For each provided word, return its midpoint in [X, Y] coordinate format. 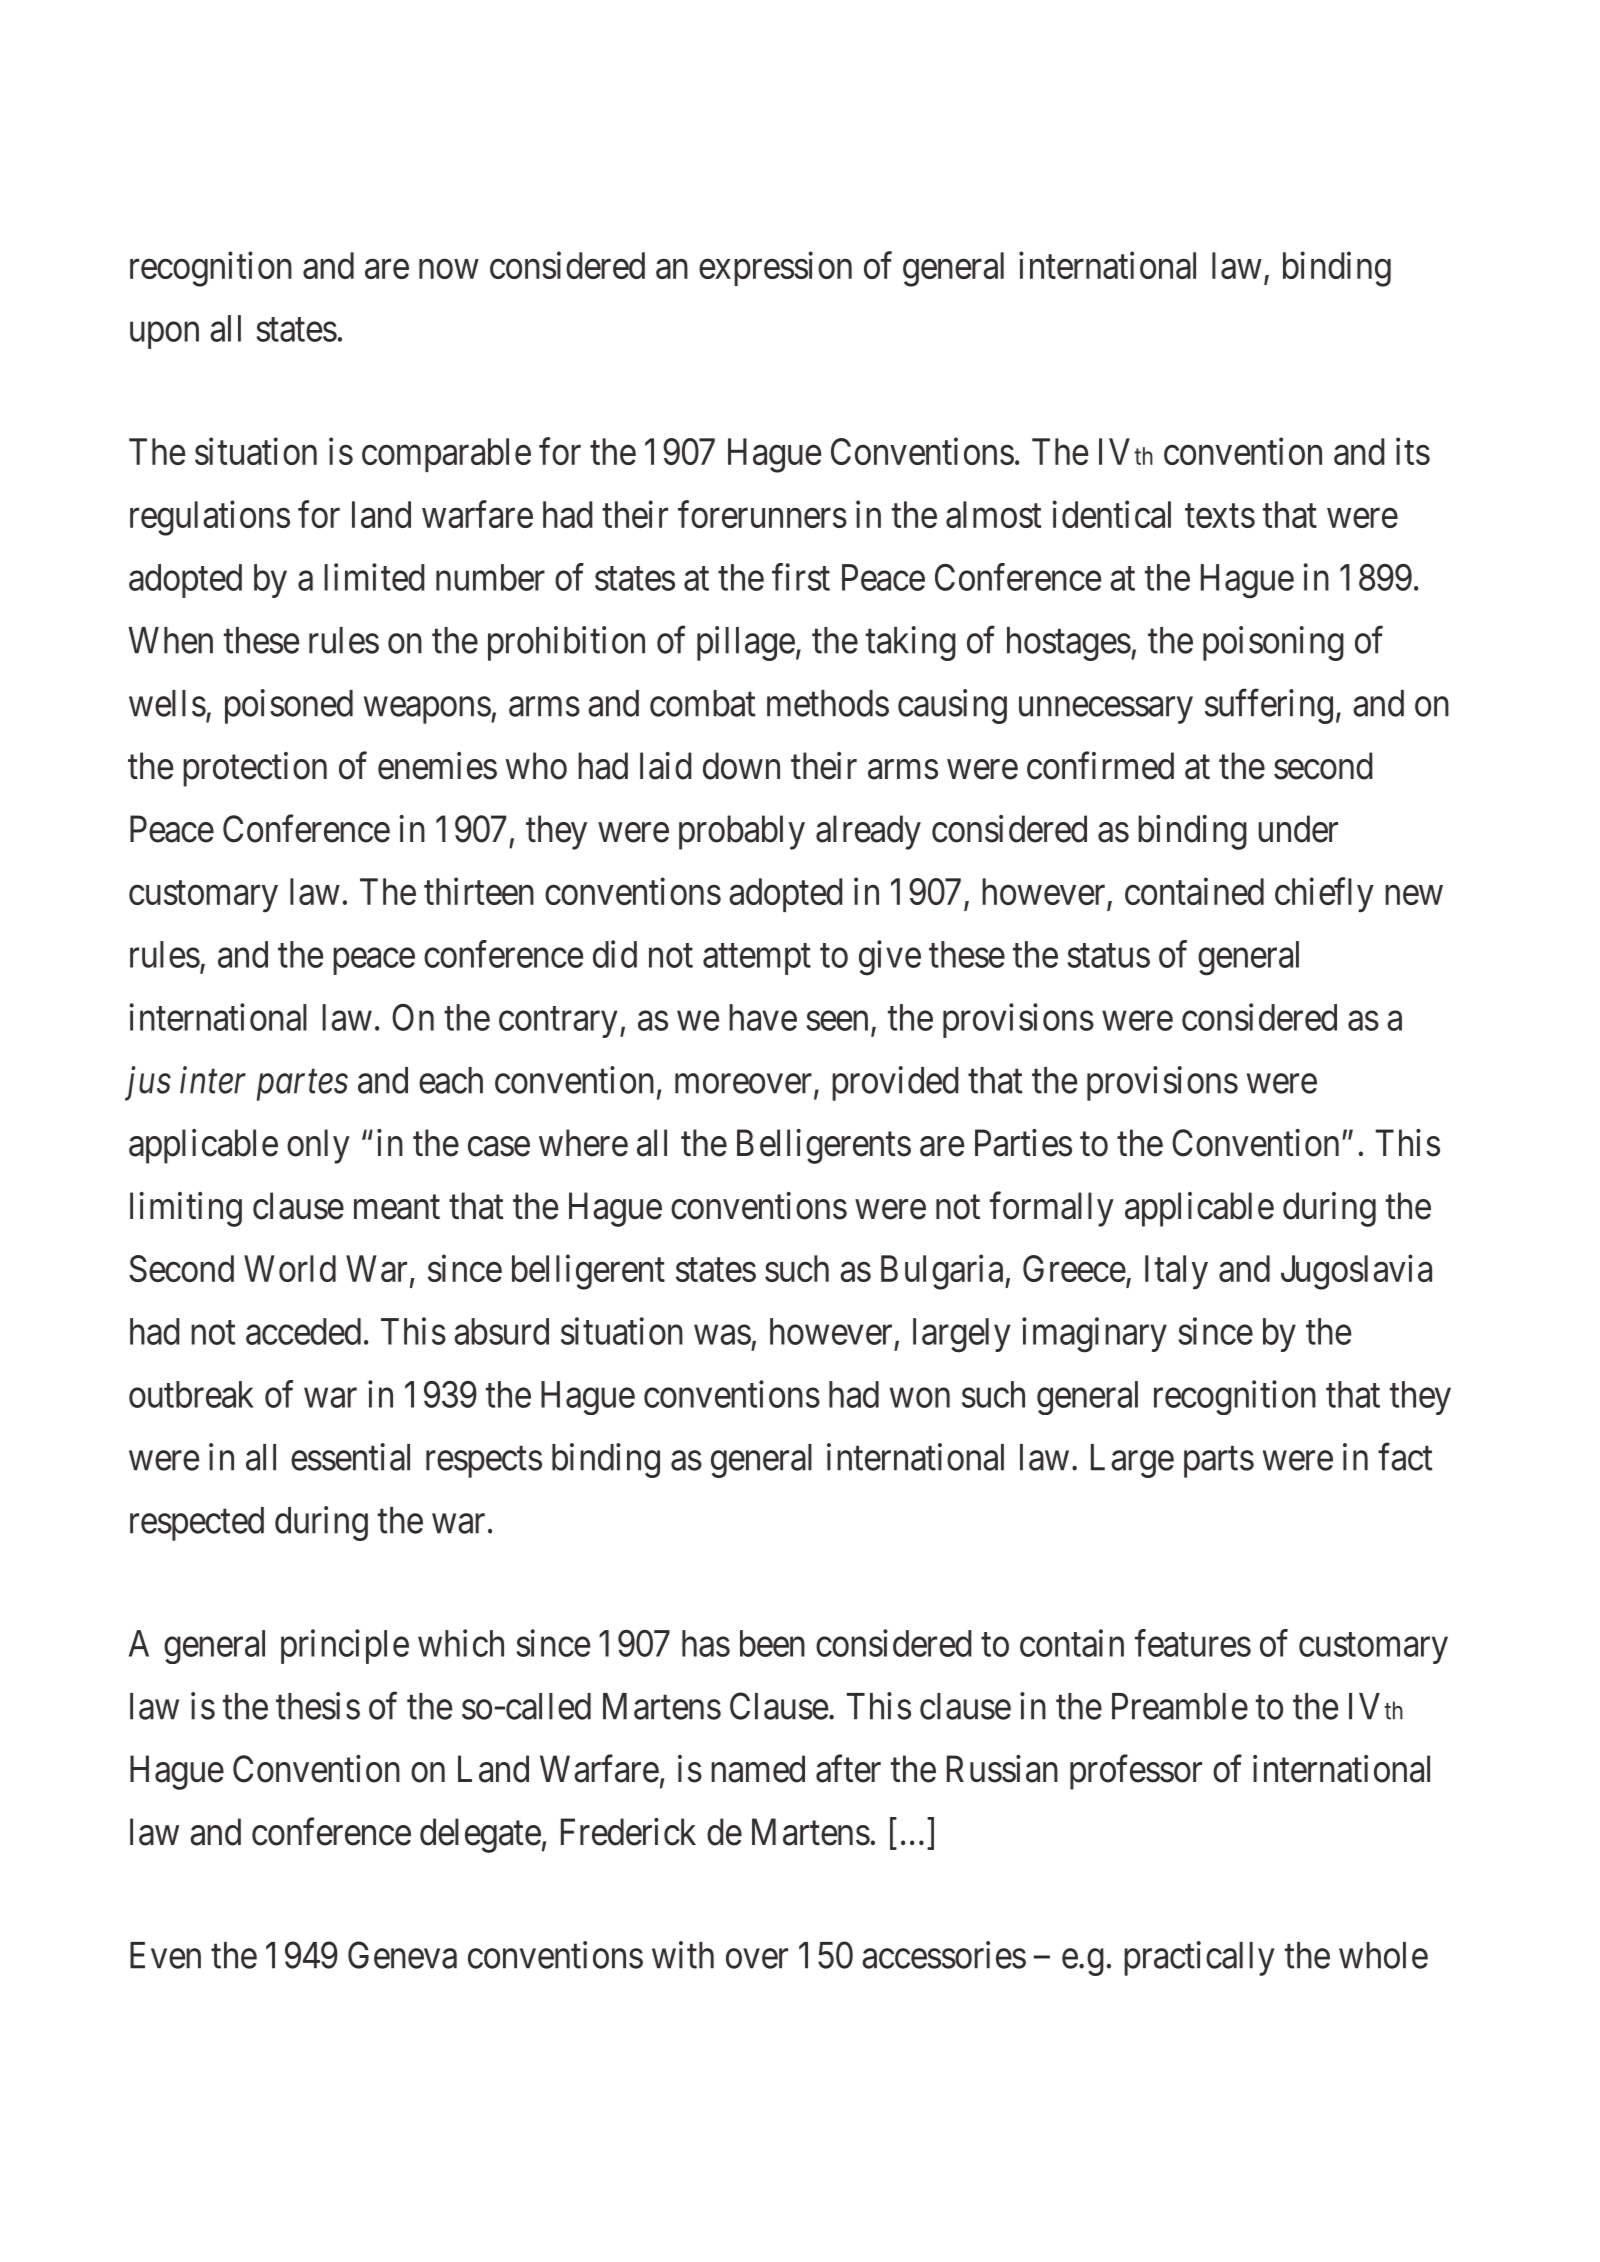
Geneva [402, 1955]
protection [255, 769]
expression [775, 268]
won [920, 1398]
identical [1111, 514]
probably [742, 832]
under [1298, 829]
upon [164, 335]
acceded [303, 1331]
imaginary [1094, 1335]
